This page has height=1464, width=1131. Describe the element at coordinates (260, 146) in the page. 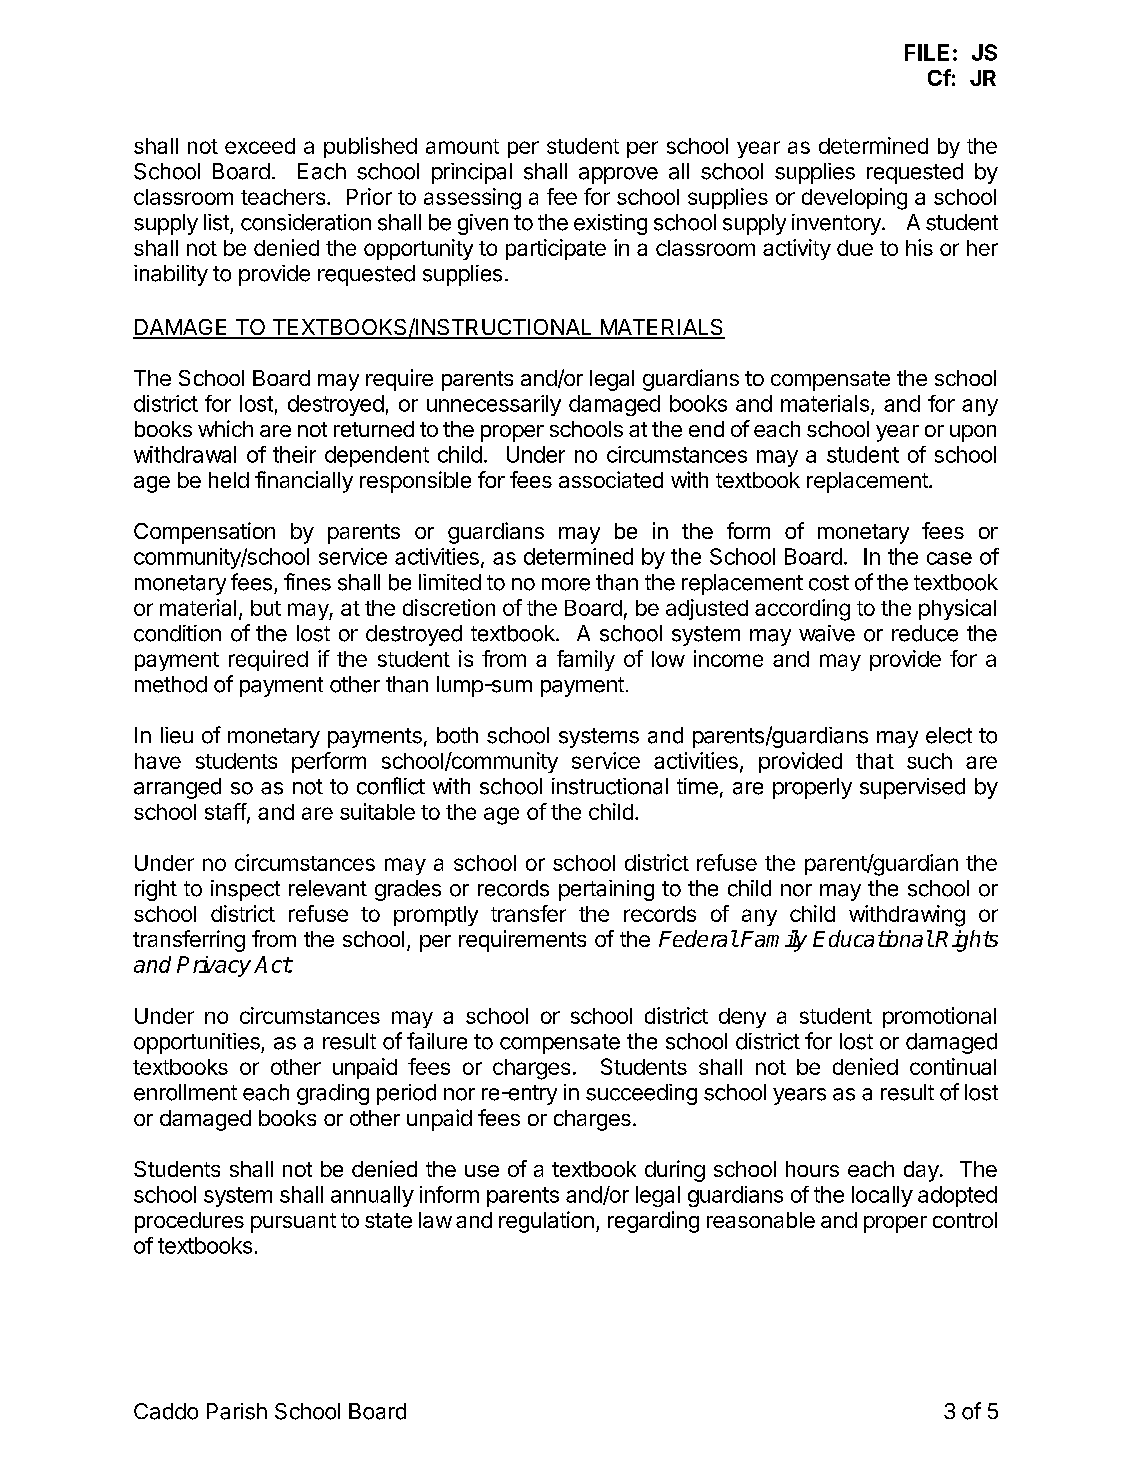

I see `exceed` at that location.
